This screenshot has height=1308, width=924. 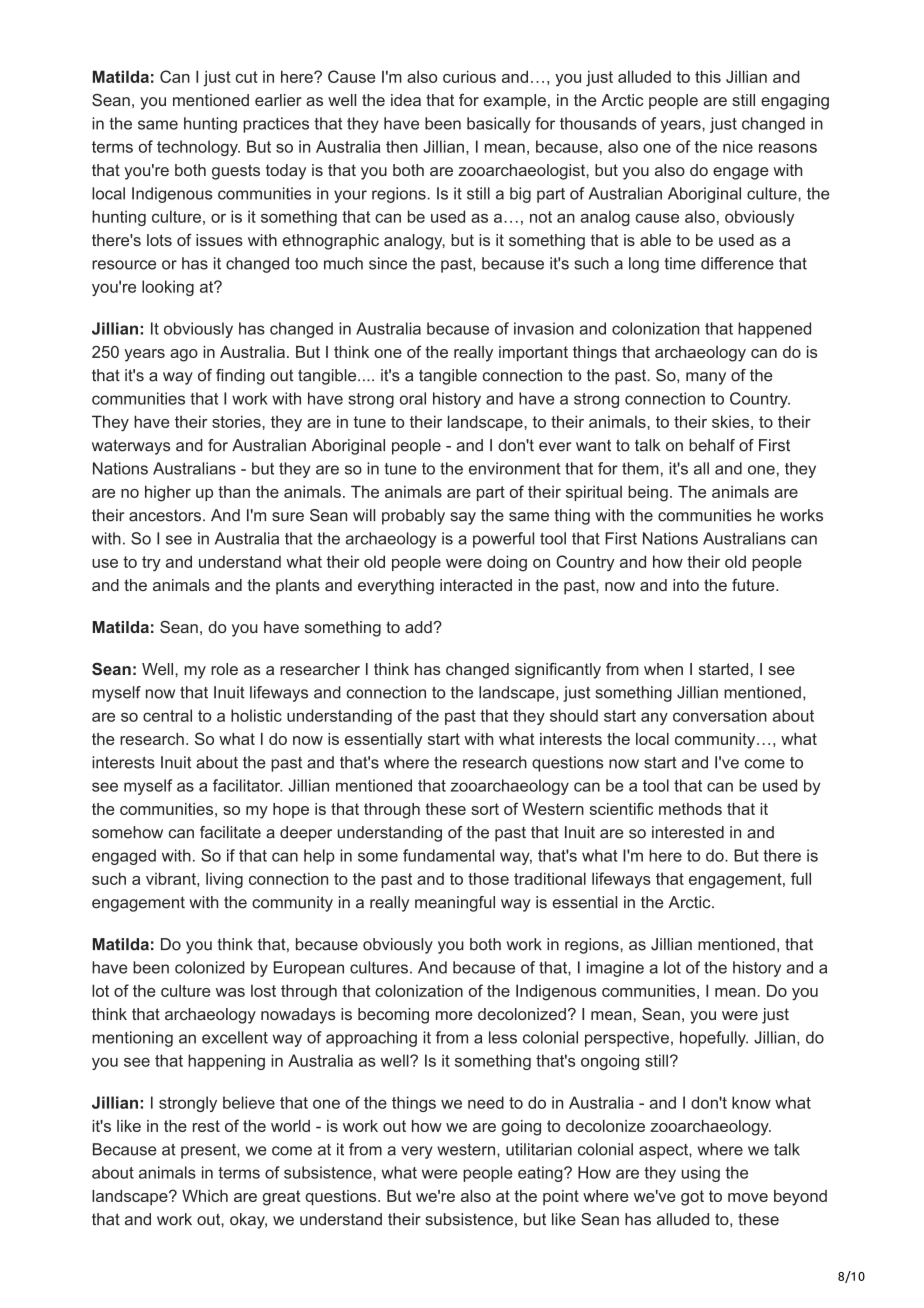 I want to click on methods, so click(x=690, y=809).
